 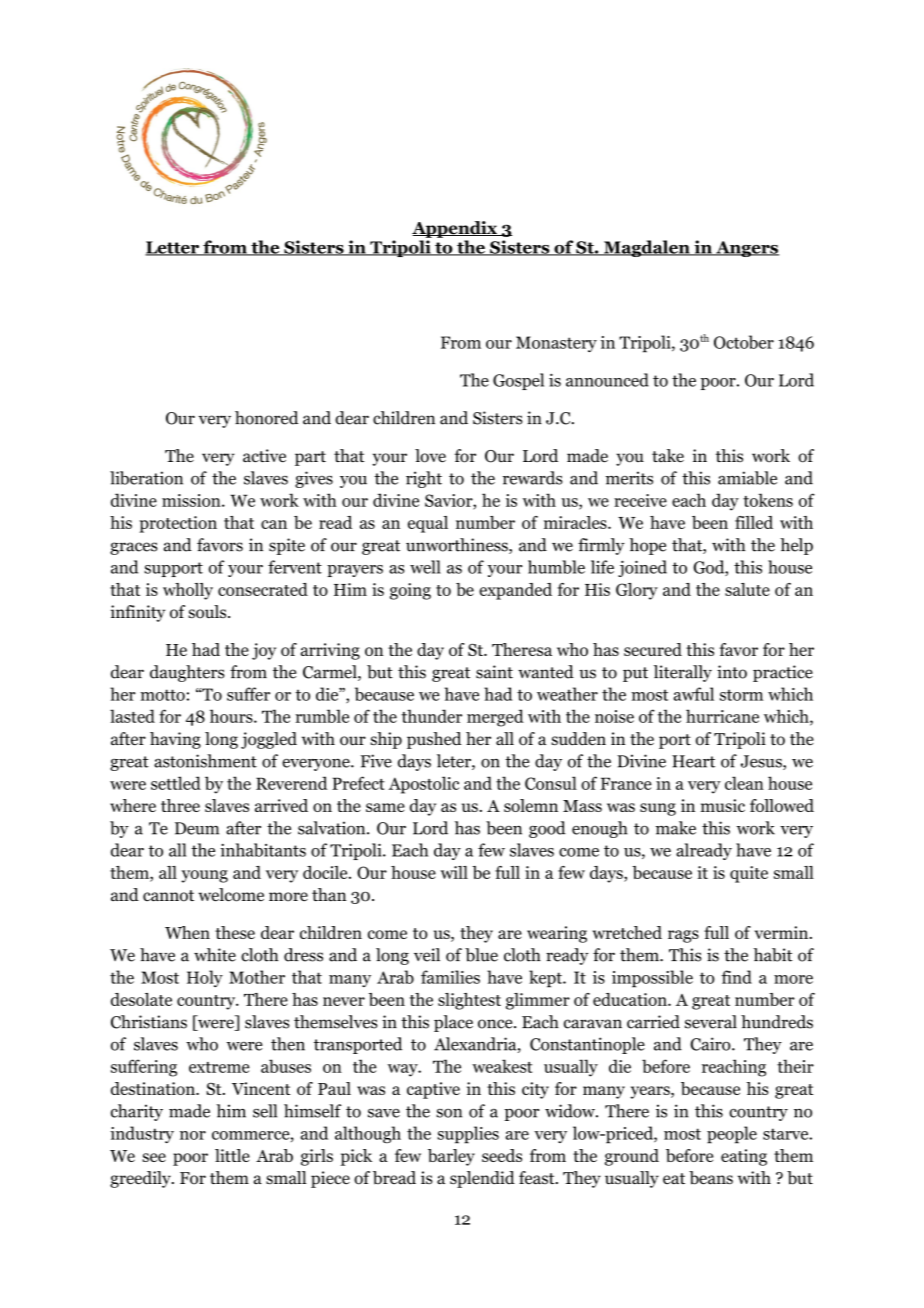 I want to click on young, so click(x=204, y=876).
